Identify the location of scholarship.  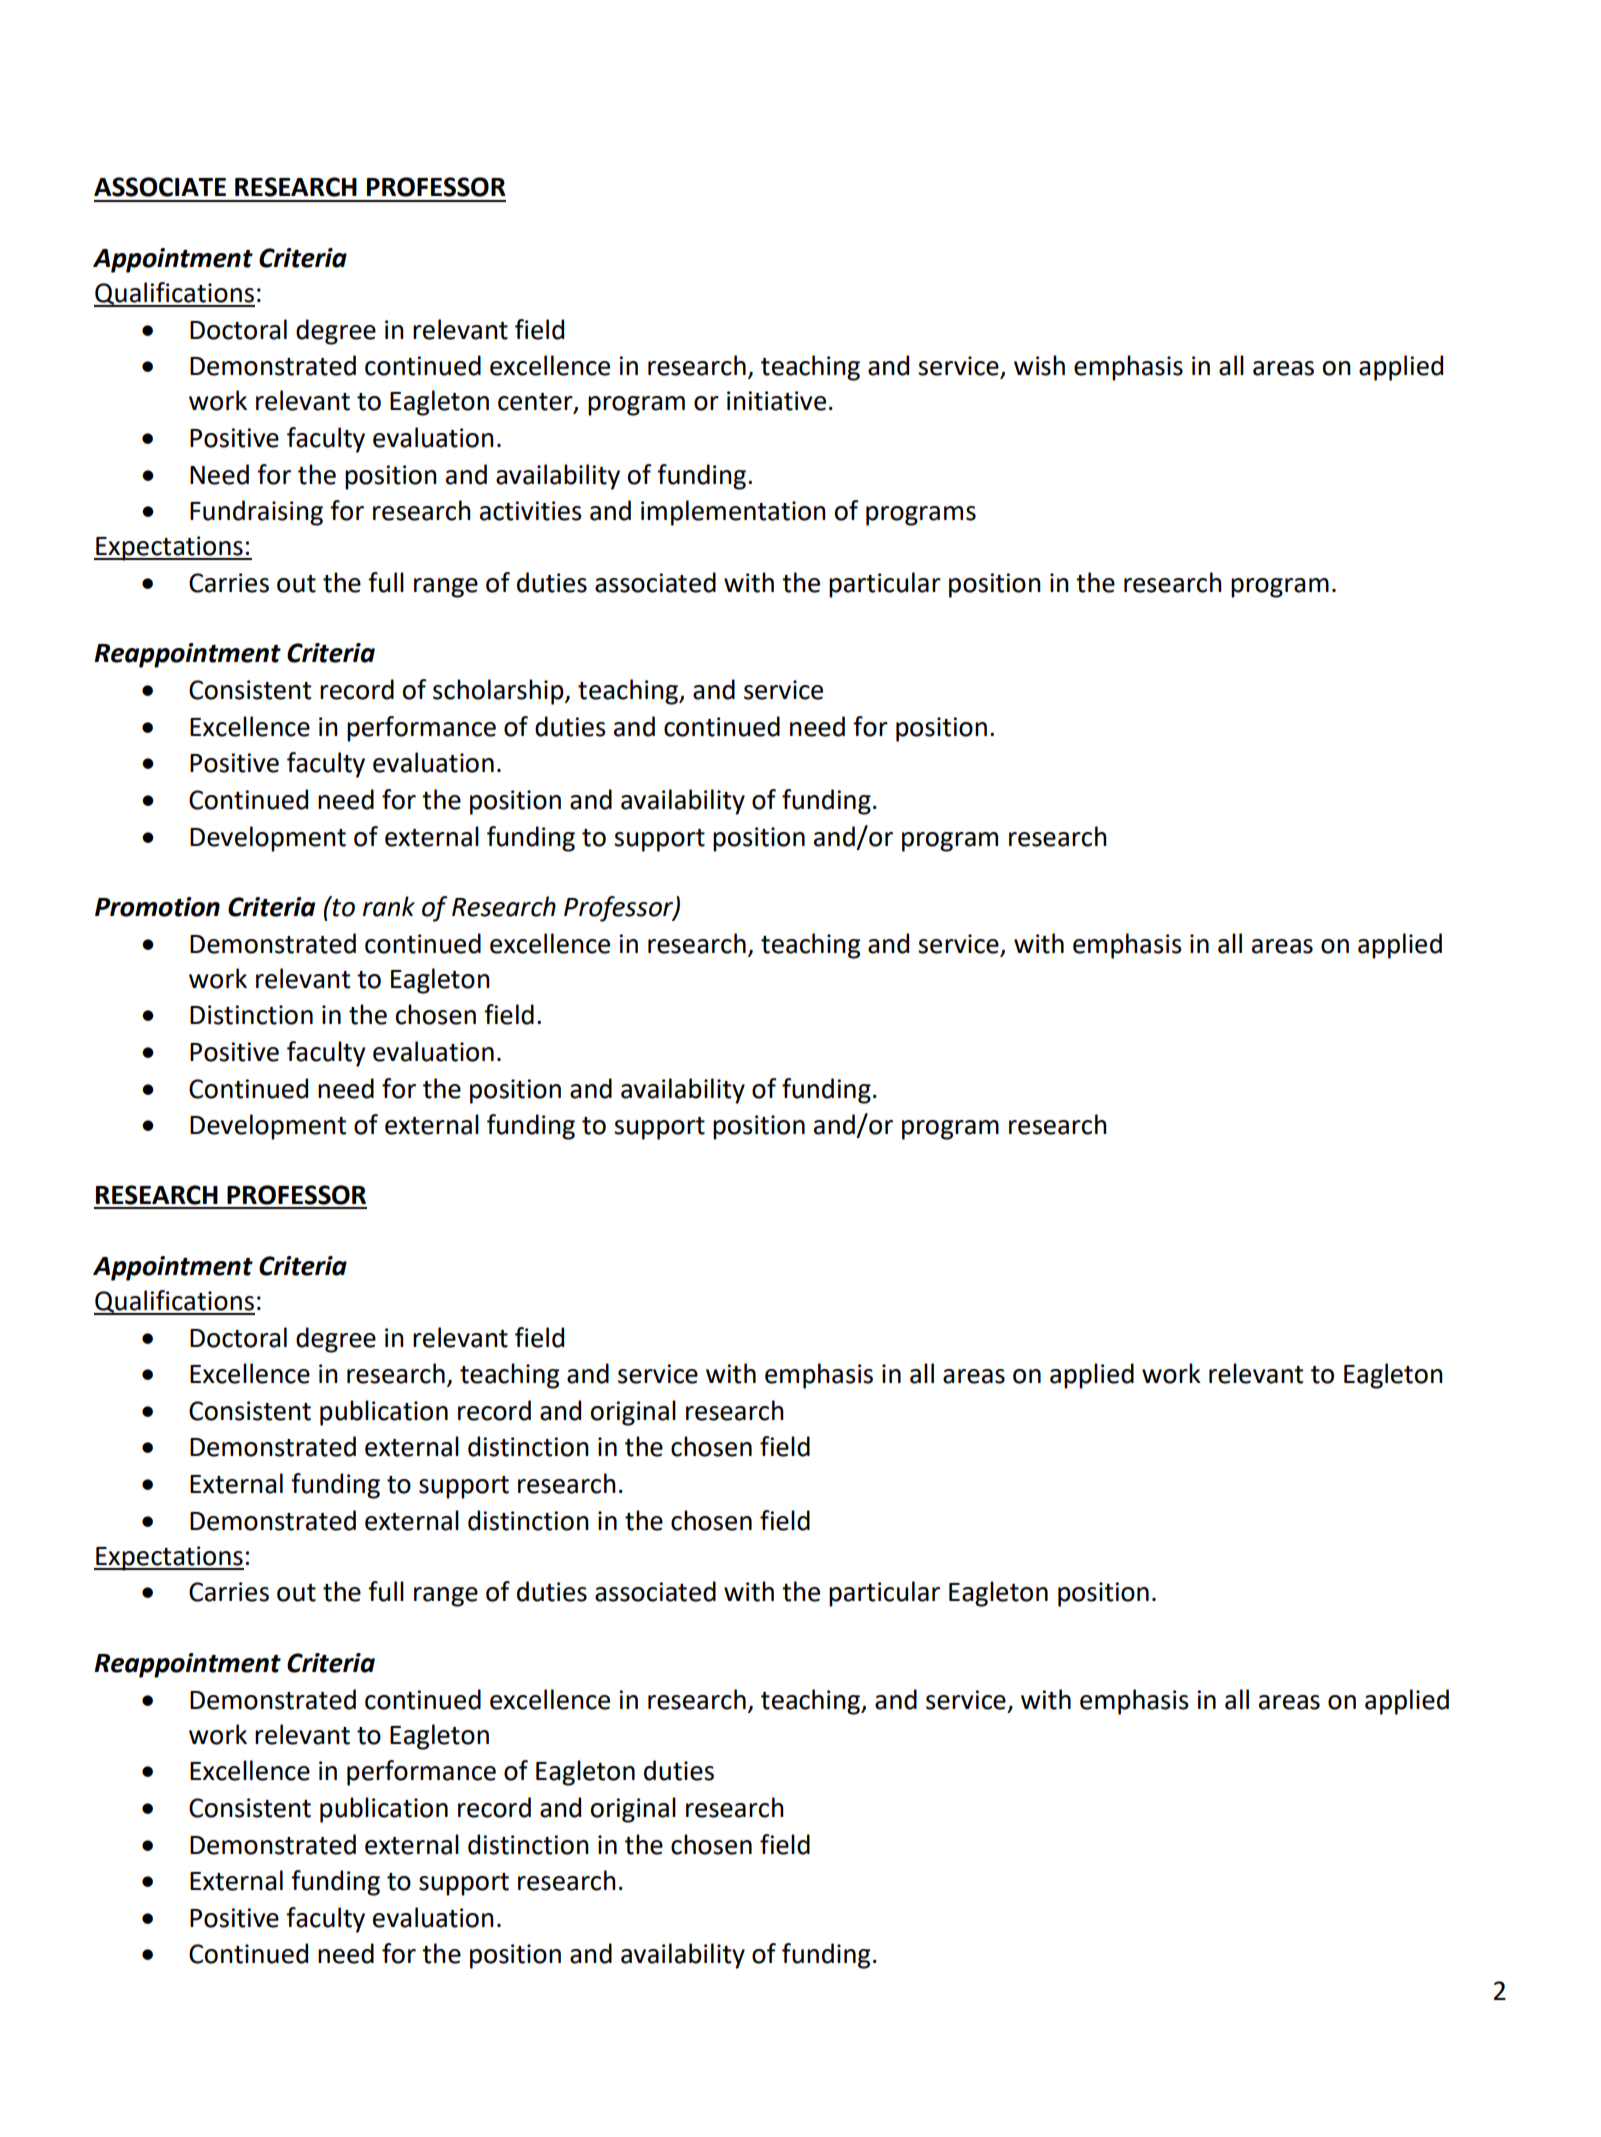
(499, 692).
